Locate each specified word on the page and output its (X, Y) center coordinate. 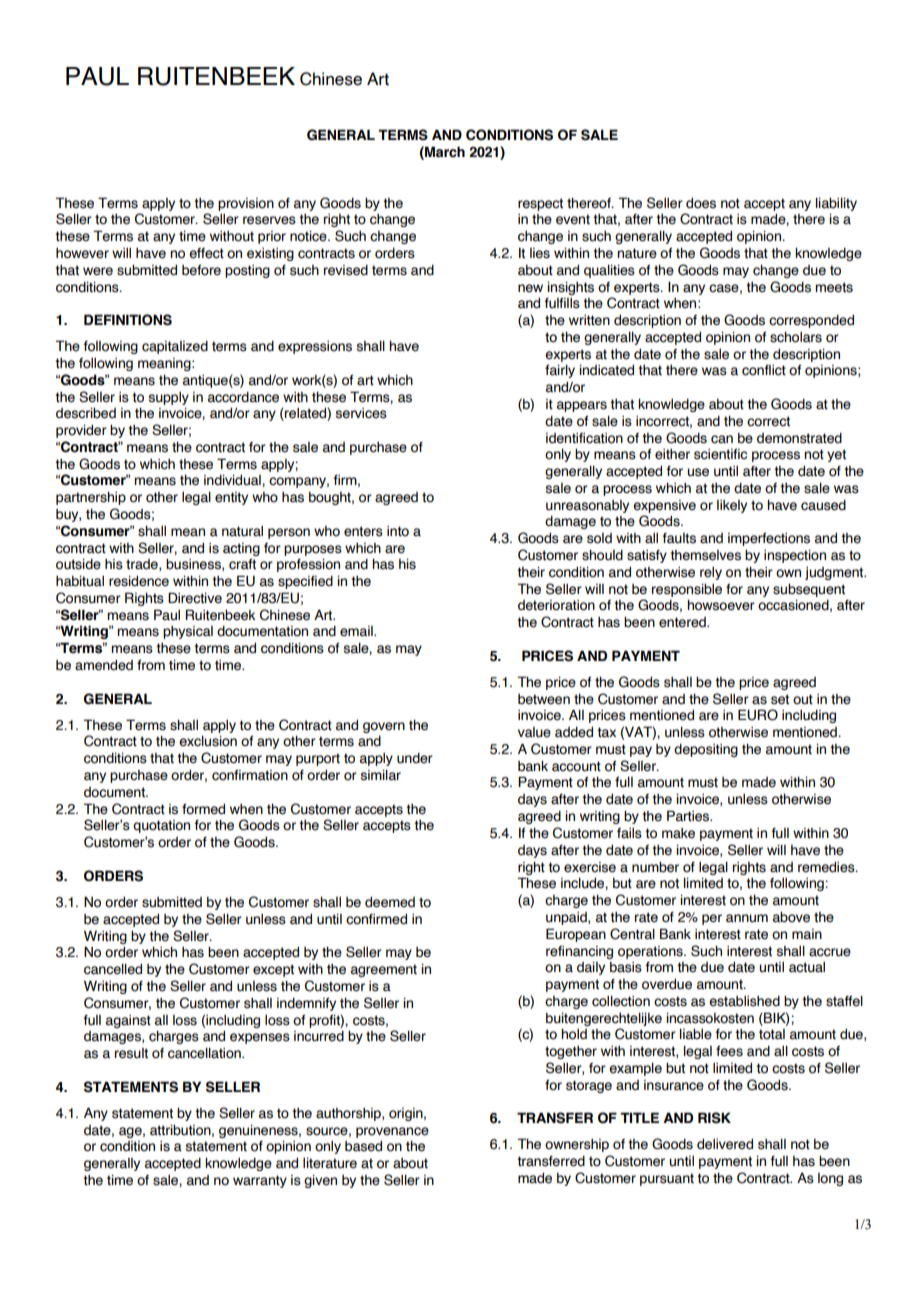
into (398, 531)
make (678, 833)
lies (540, 253)
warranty (260, 1181)
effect (206, 253)
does (701, 203)
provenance (392, 1132)
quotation (161, 826)
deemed (390, 902)
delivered (725, 1144)
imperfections (769, 539)
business (194, 565)
